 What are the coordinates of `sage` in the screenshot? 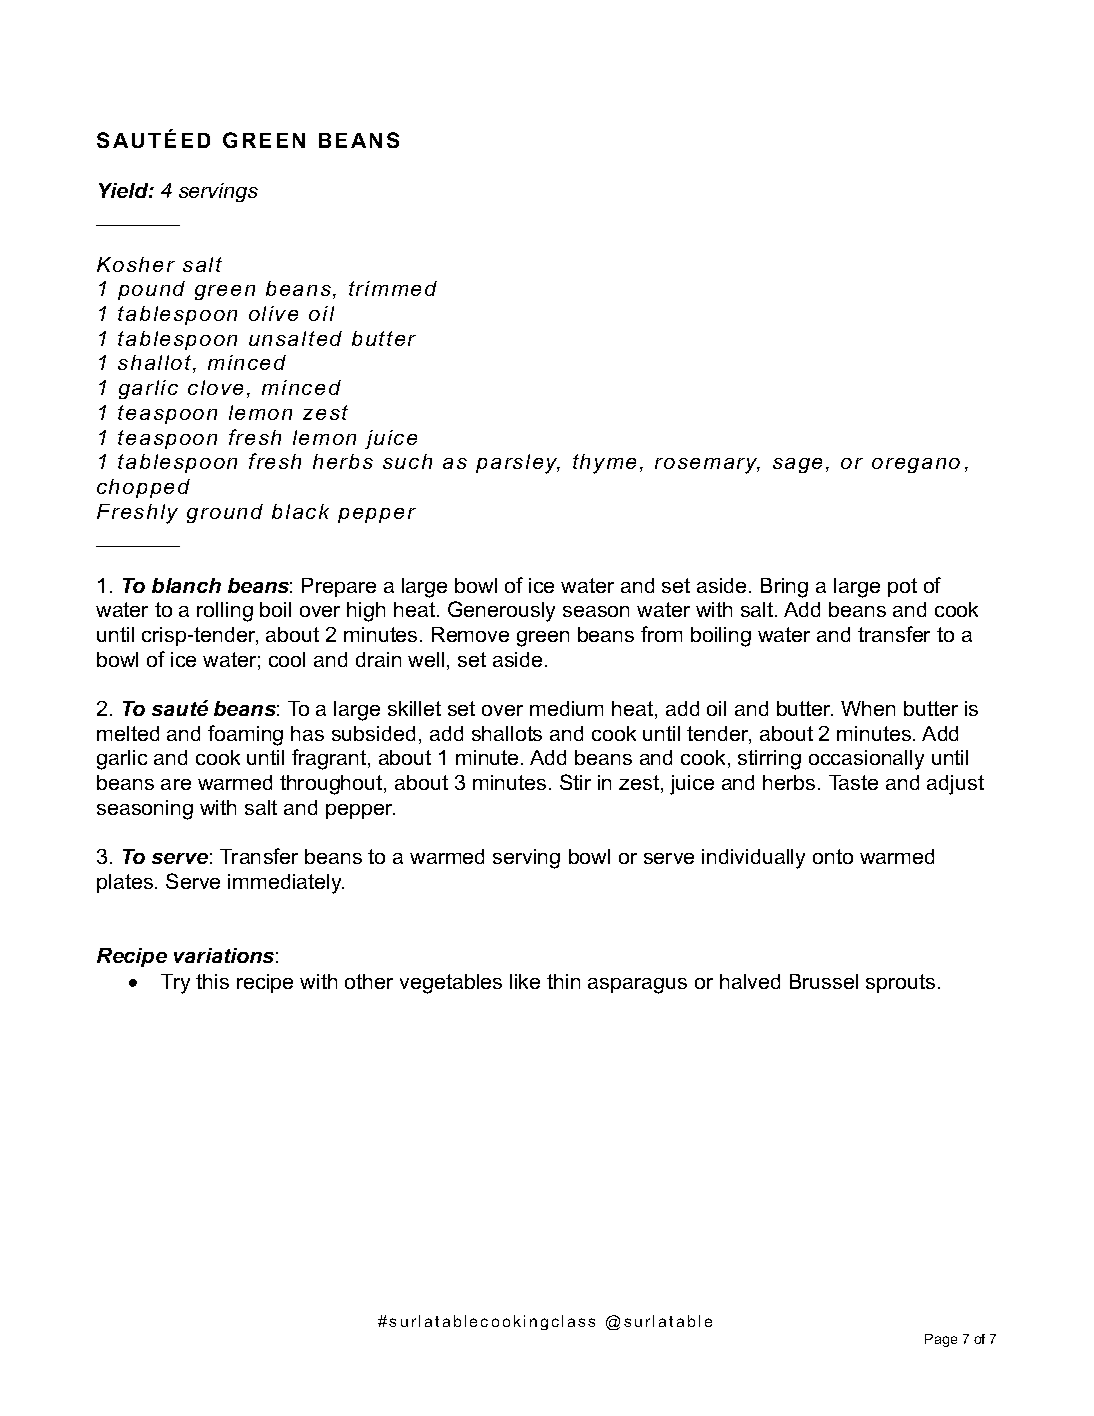 It's located at (797, 465).
